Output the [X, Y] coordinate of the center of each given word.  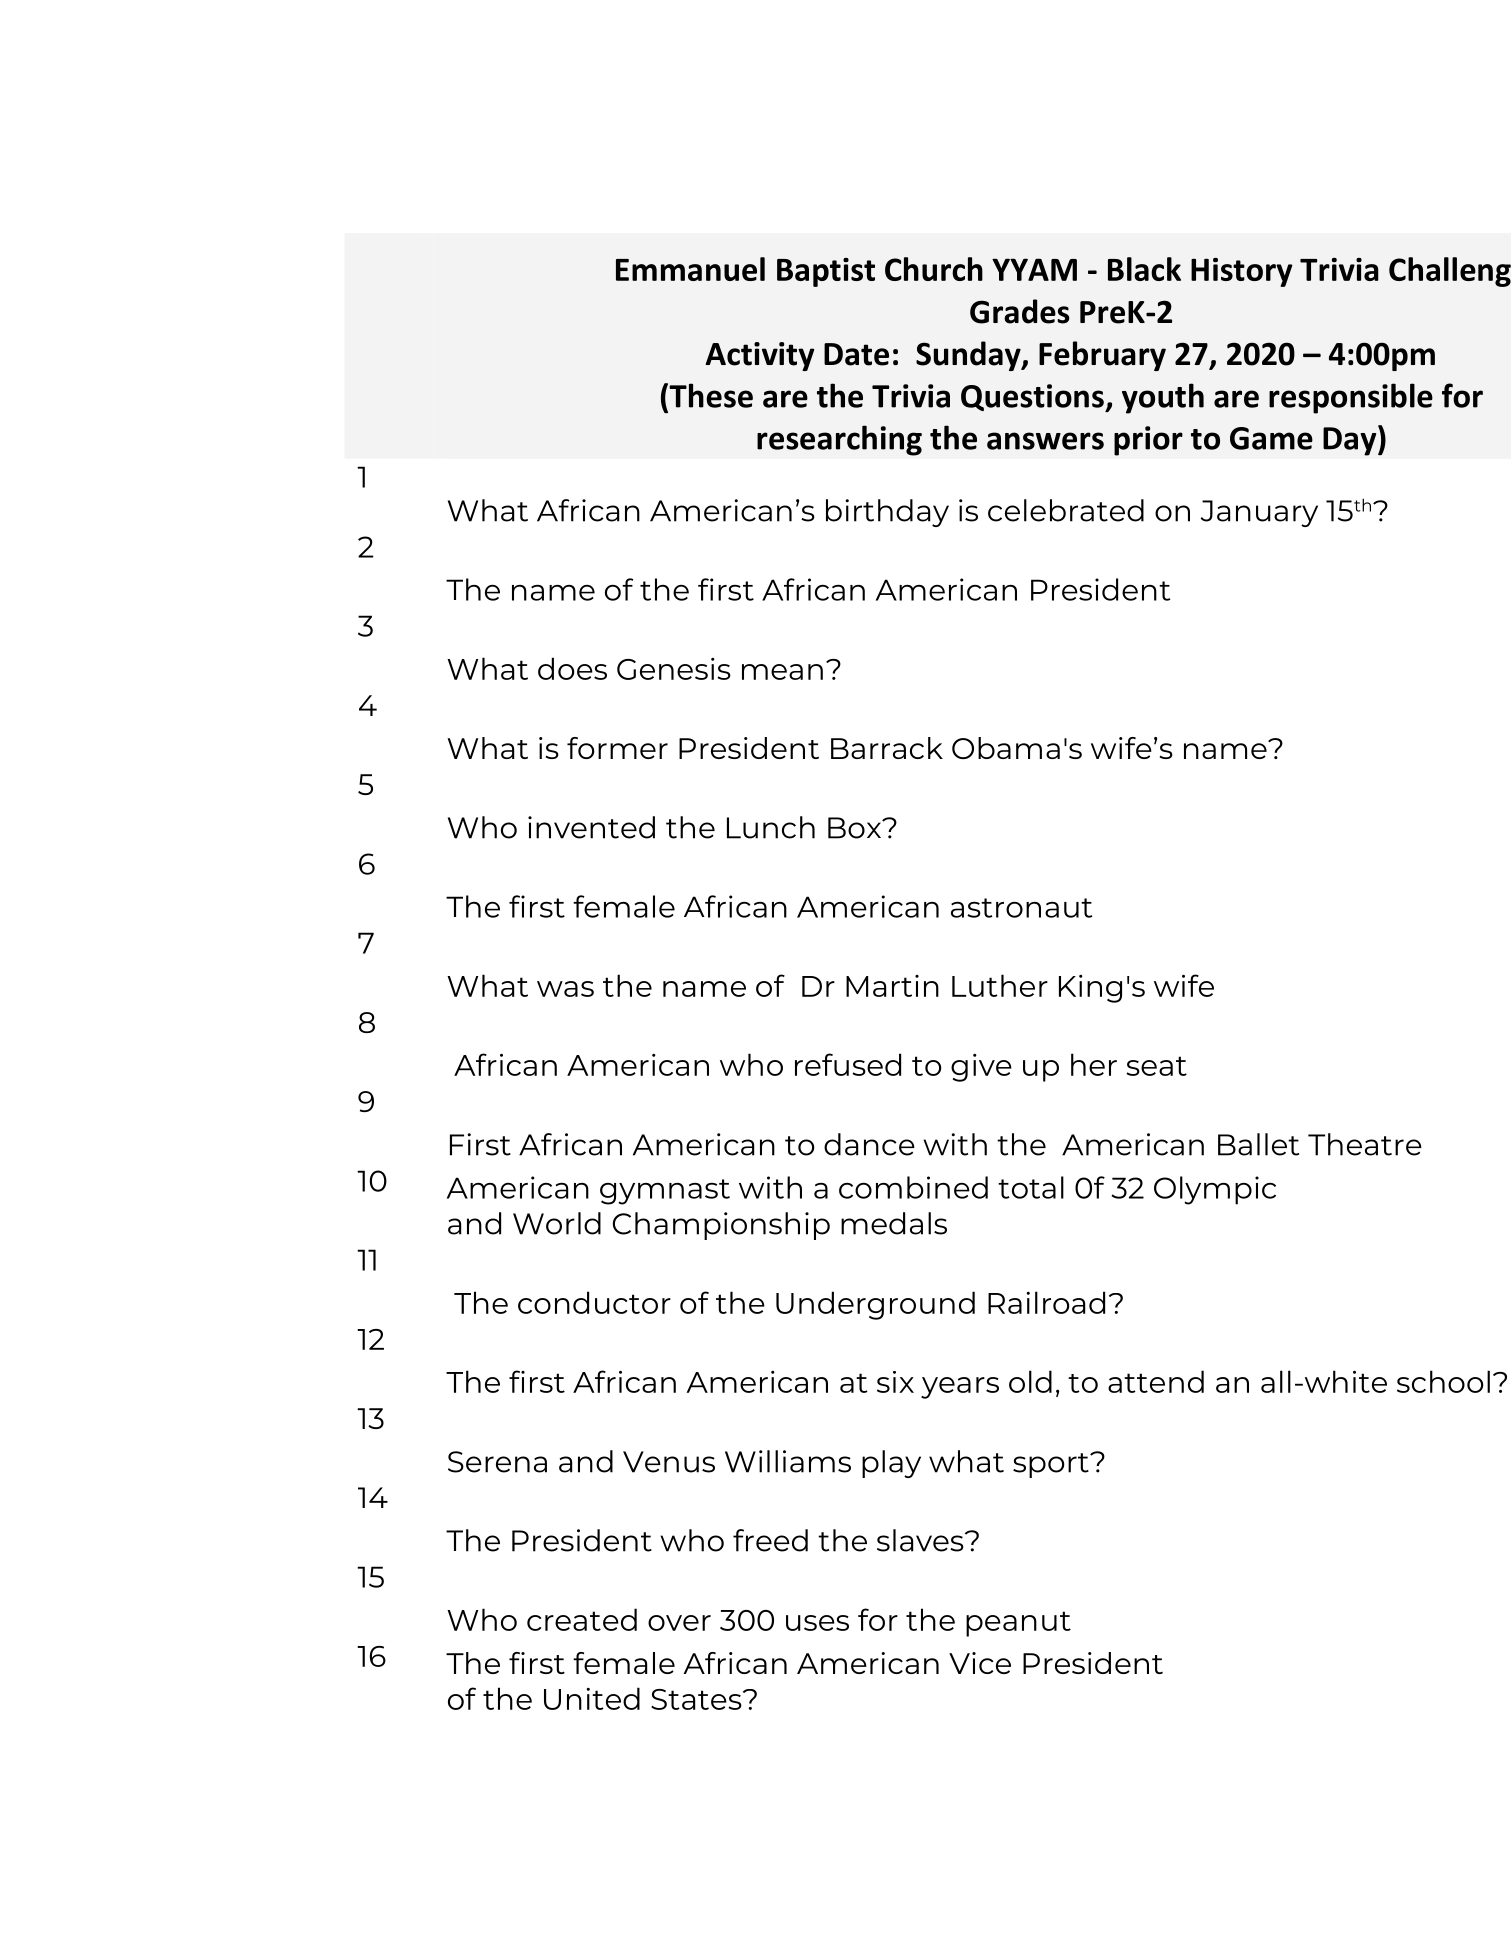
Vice [980, 1663]
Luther [1000, 985]
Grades [1020, 311]
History [1242, 272]
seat [1156, 1066]
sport [1052, 1465]
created [582, 1619]
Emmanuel [690, 269]
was [565, 989]
